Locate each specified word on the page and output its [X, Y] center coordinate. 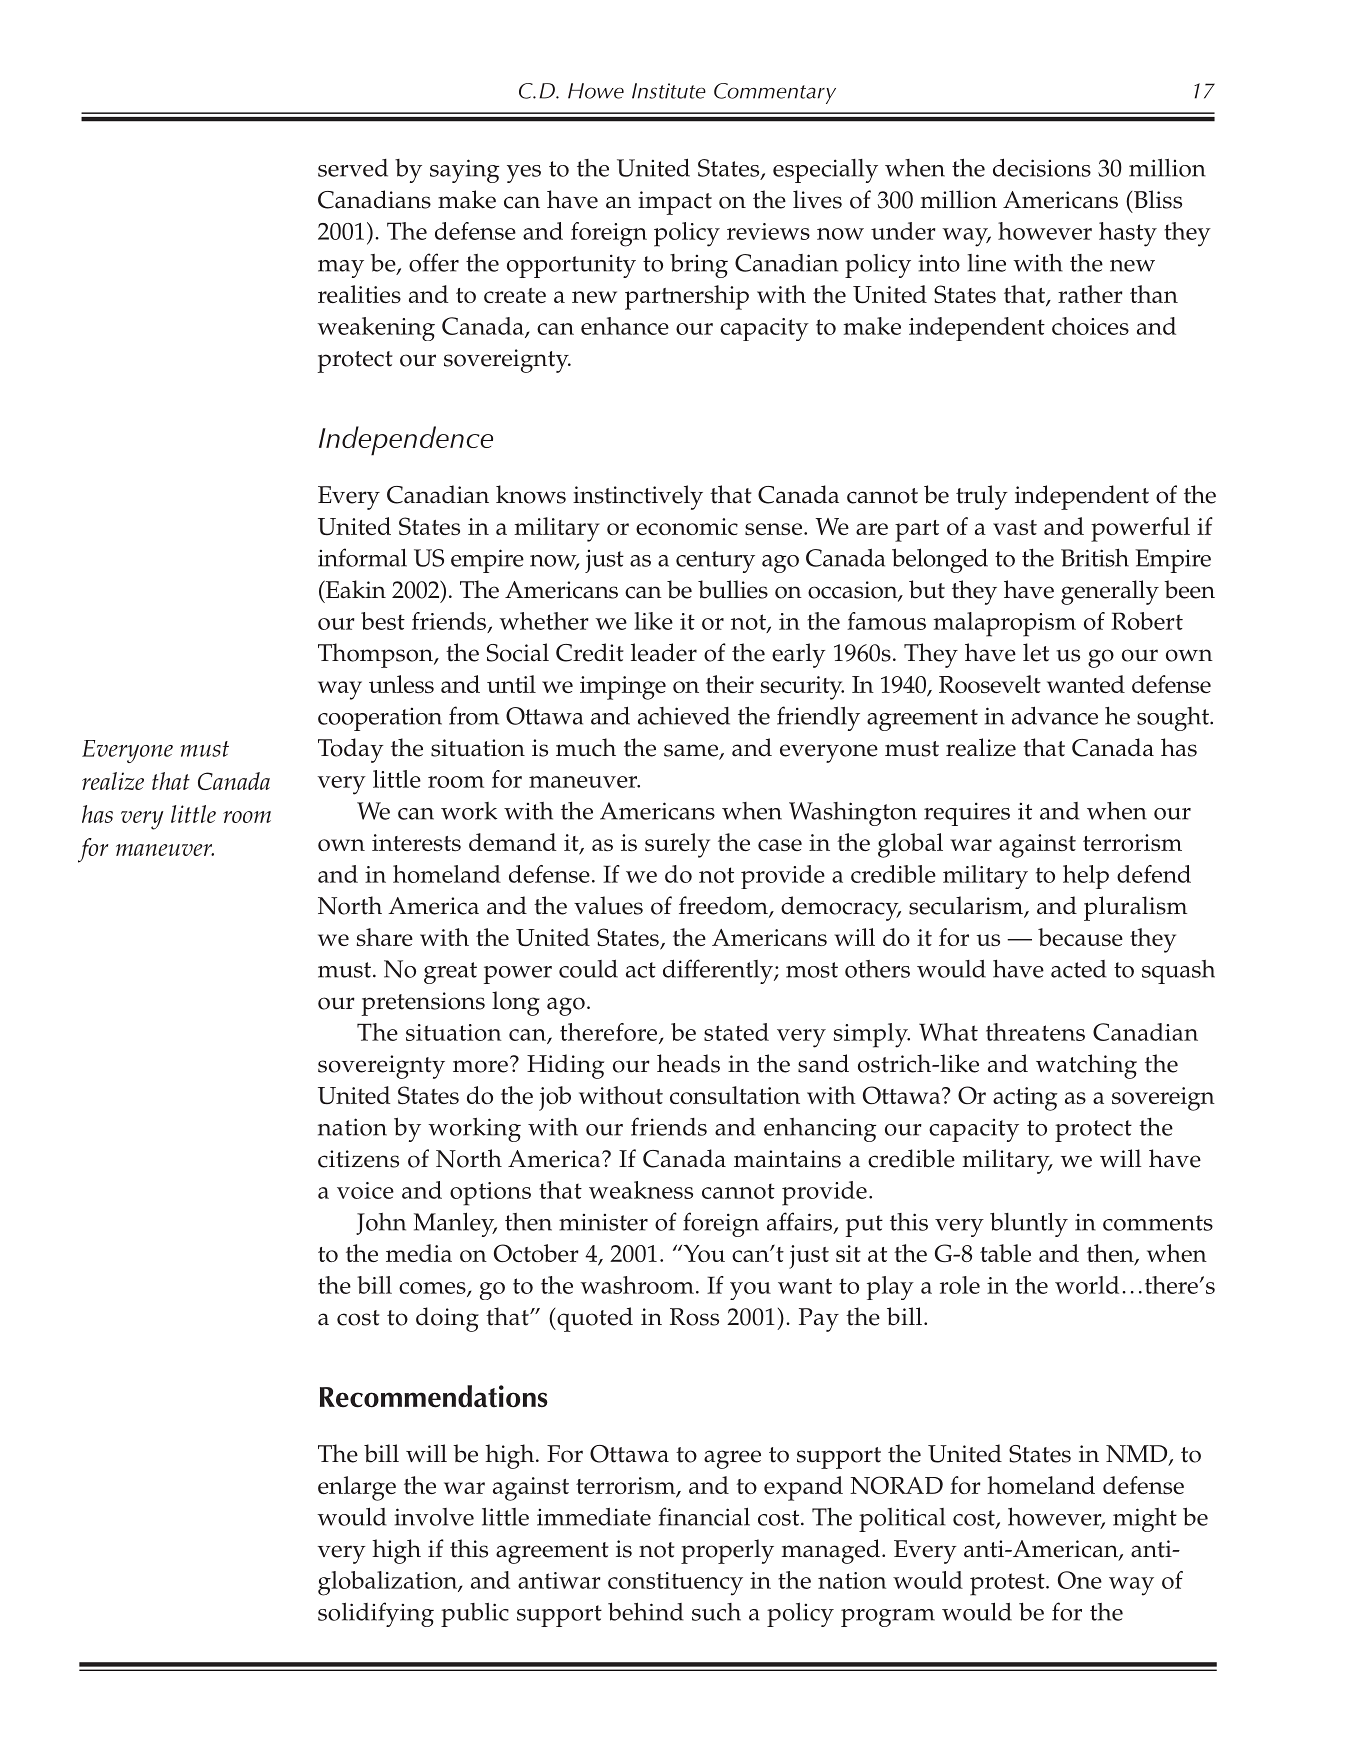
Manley [455, 1224]
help [1086, 877]
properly [727, 1551]
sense [773, 529]
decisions [1042, 167]
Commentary [775, 93]
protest [1008, 1584]
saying [464, 171]
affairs [801, 1222]
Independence [406, 441]
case [780, 845]
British [1095, 557]
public [475, 1615]
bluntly [1029, 1224]
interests [416, 842]
